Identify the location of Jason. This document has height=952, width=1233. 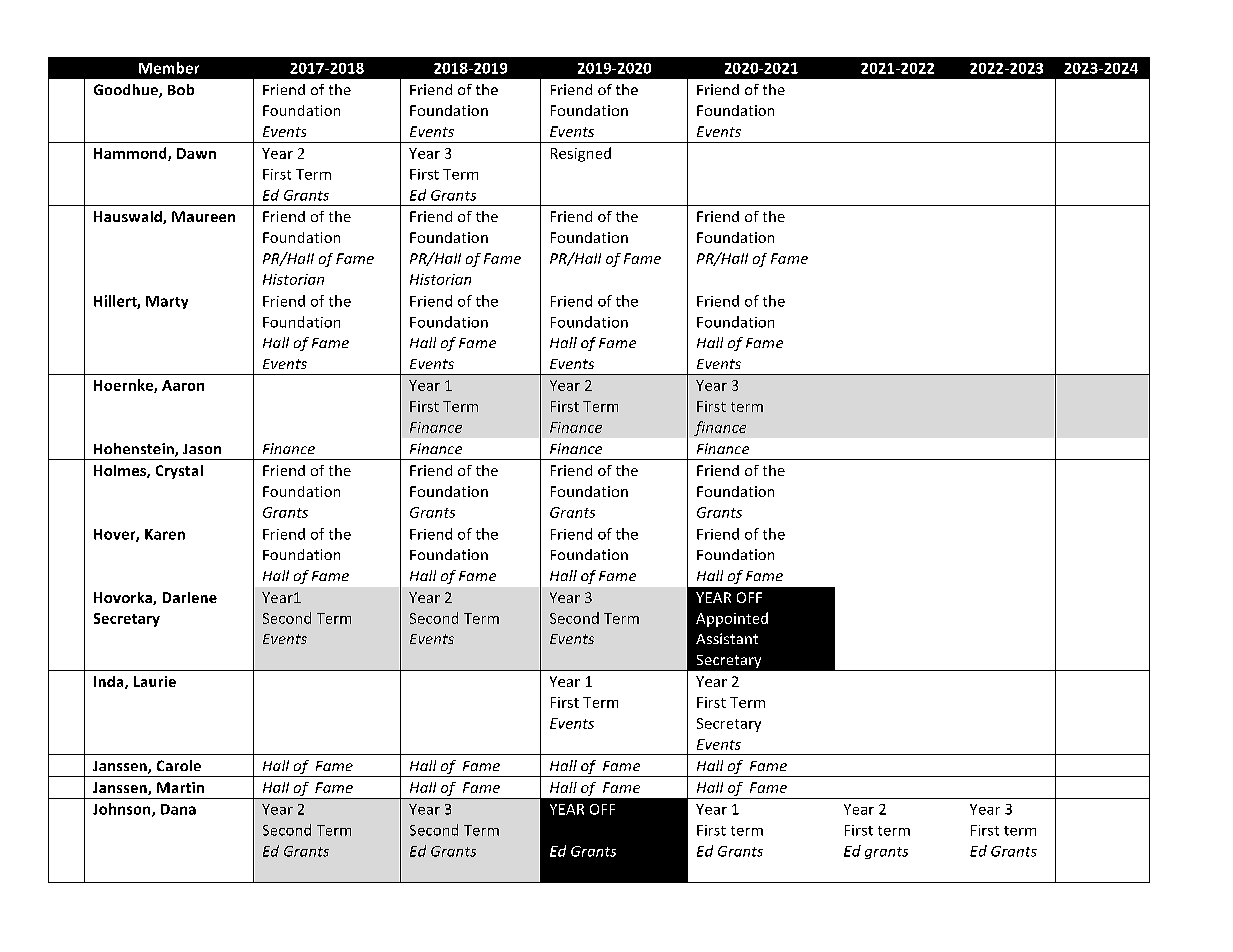
(202, 449).
